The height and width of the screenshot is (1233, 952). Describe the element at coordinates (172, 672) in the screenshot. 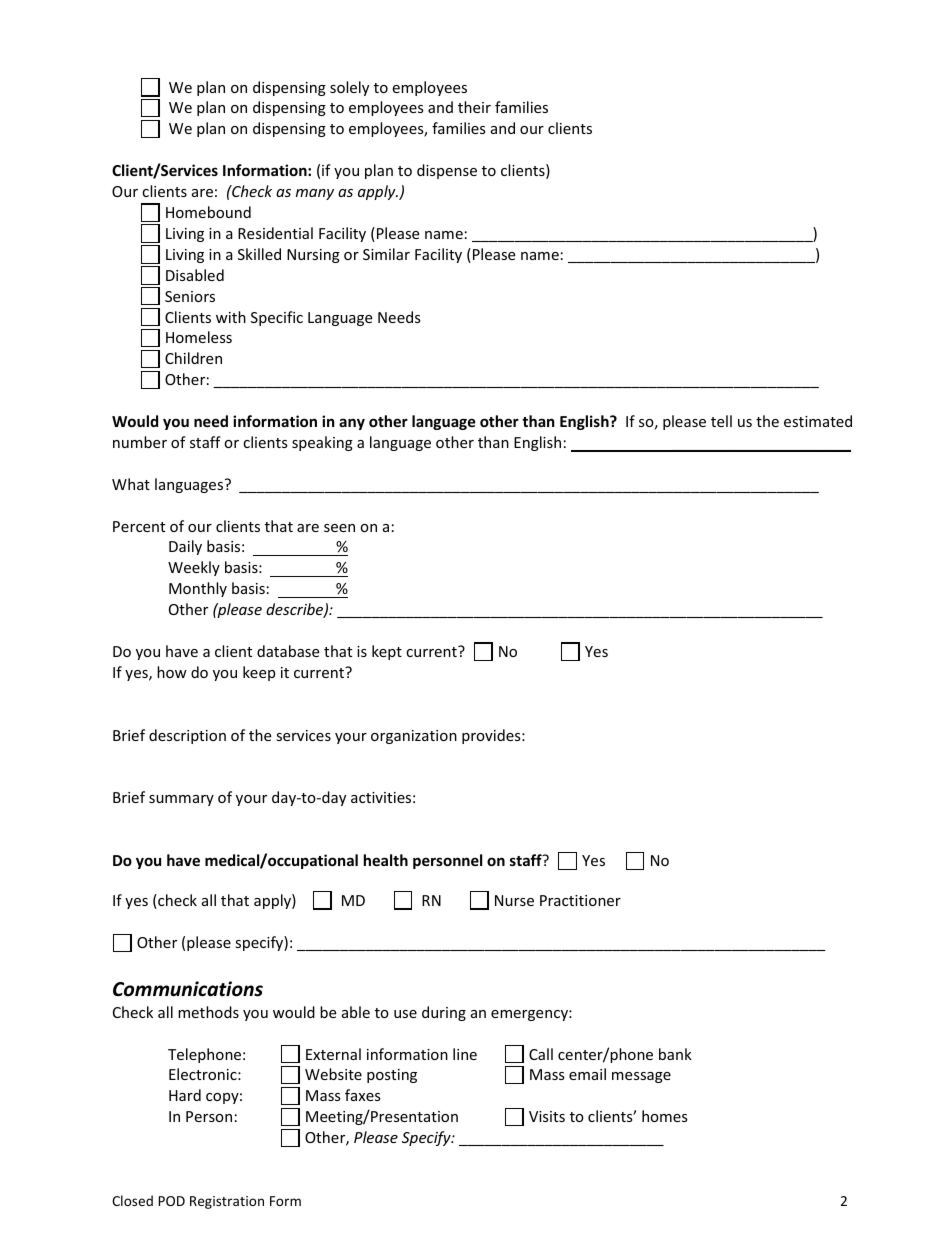

I see `how` at that location.
